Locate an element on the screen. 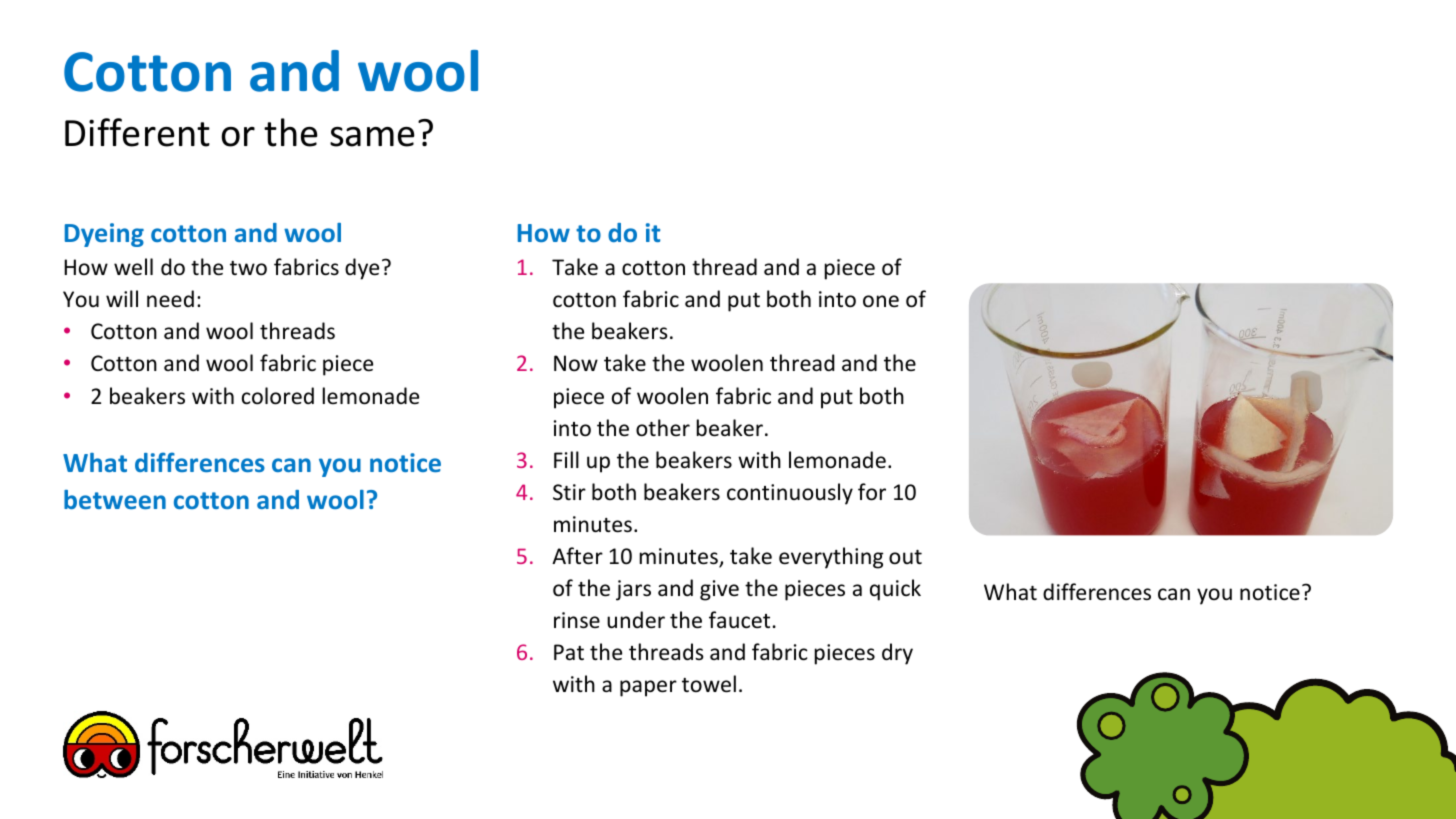 Image resolution: width=1456 pixels, height=819 pixels. Now is located at coordinates (576, 363).
